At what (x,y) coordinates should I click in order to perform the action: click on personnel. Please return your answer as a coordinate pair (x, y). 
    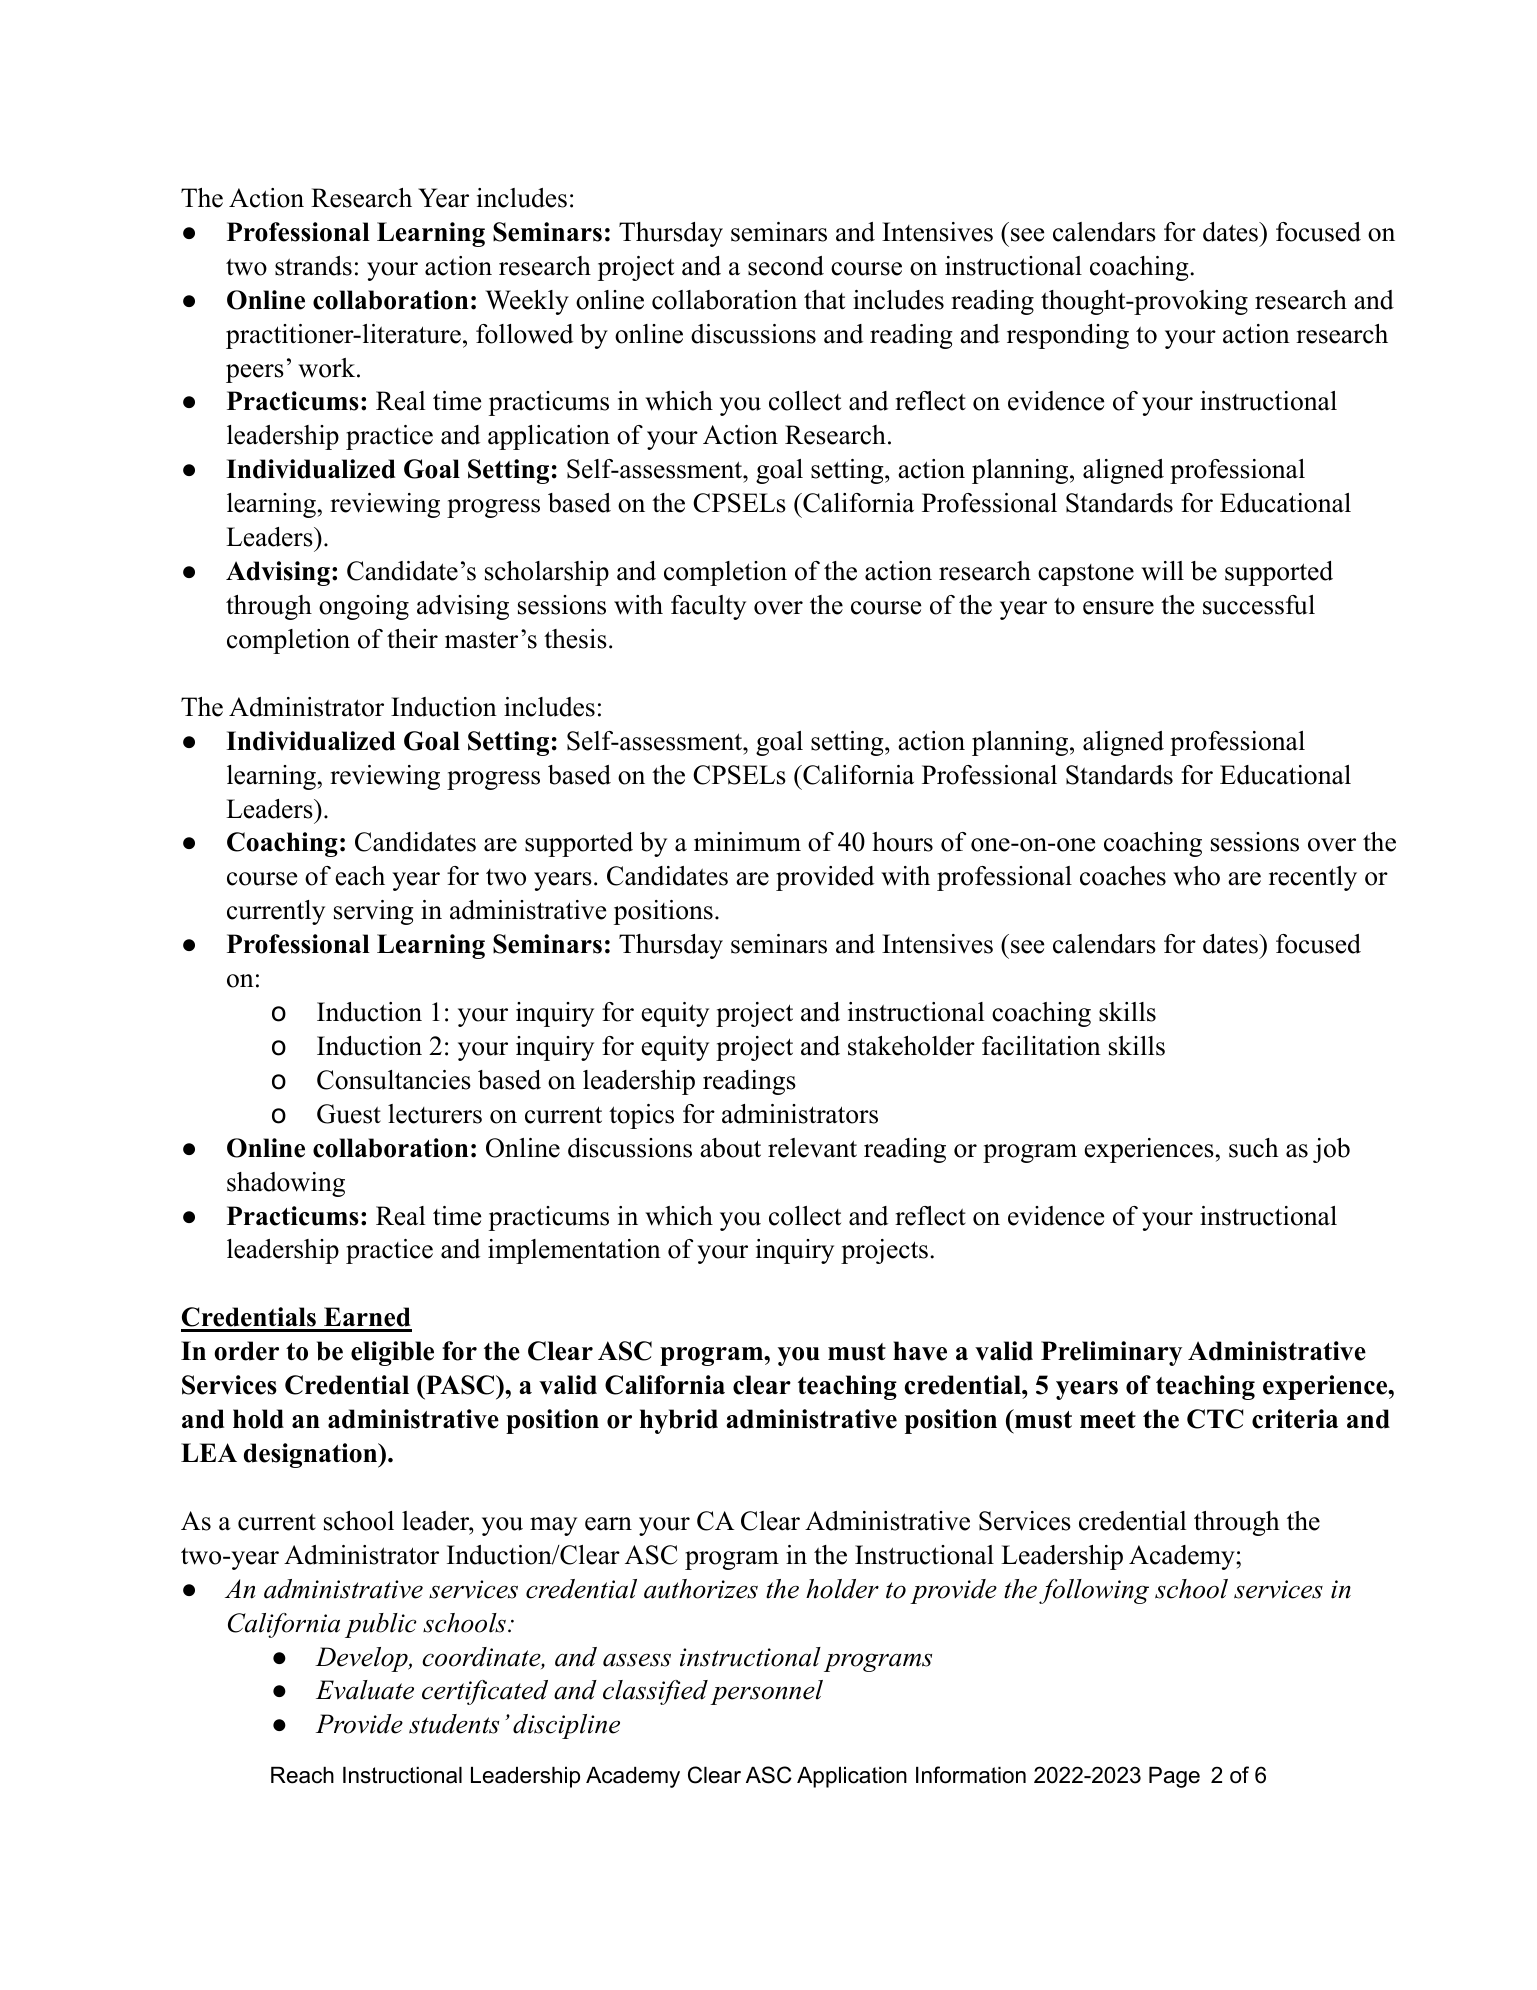
    Looking at the image, I should click on (766, 1692).
